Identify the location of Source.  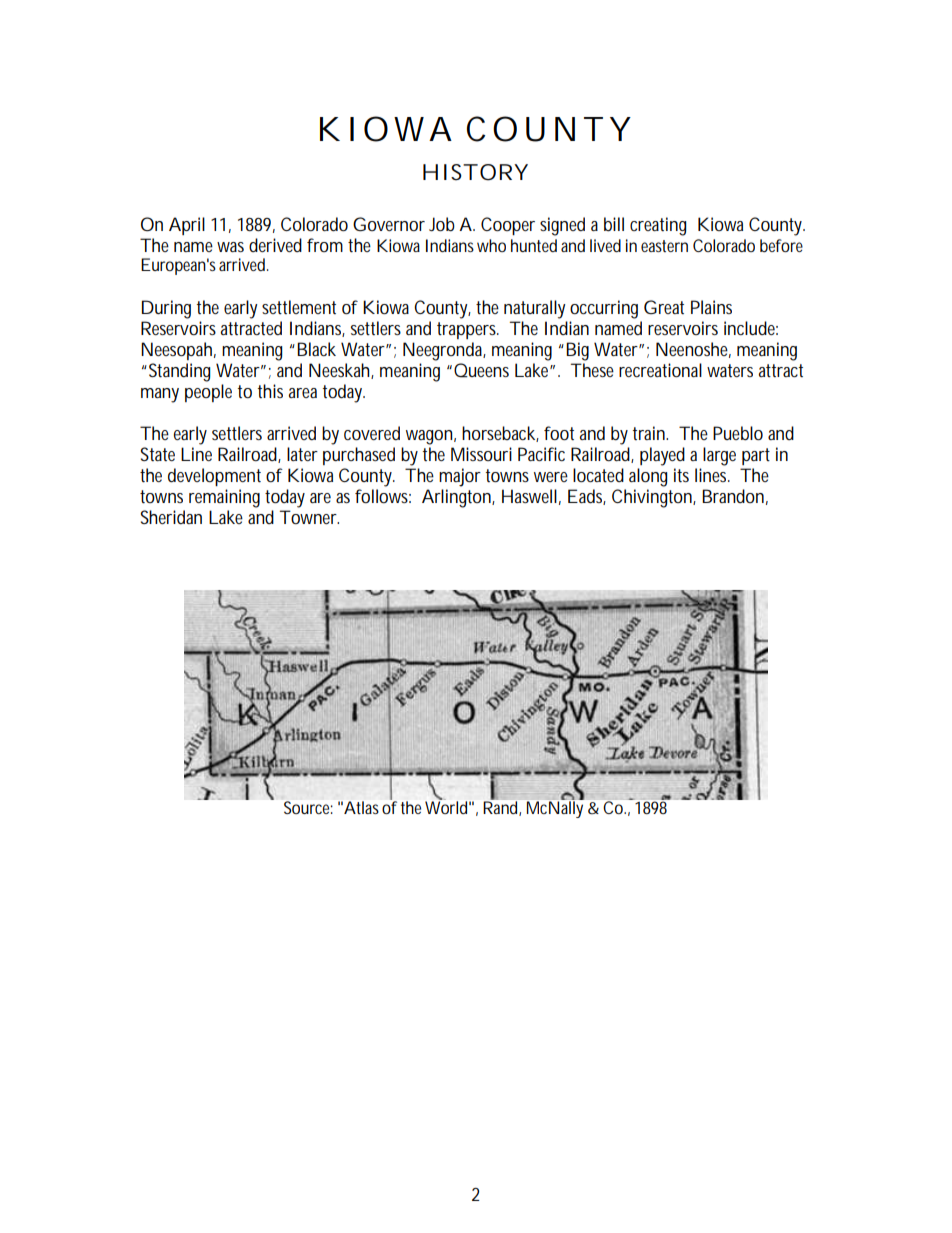
(308, 807).
